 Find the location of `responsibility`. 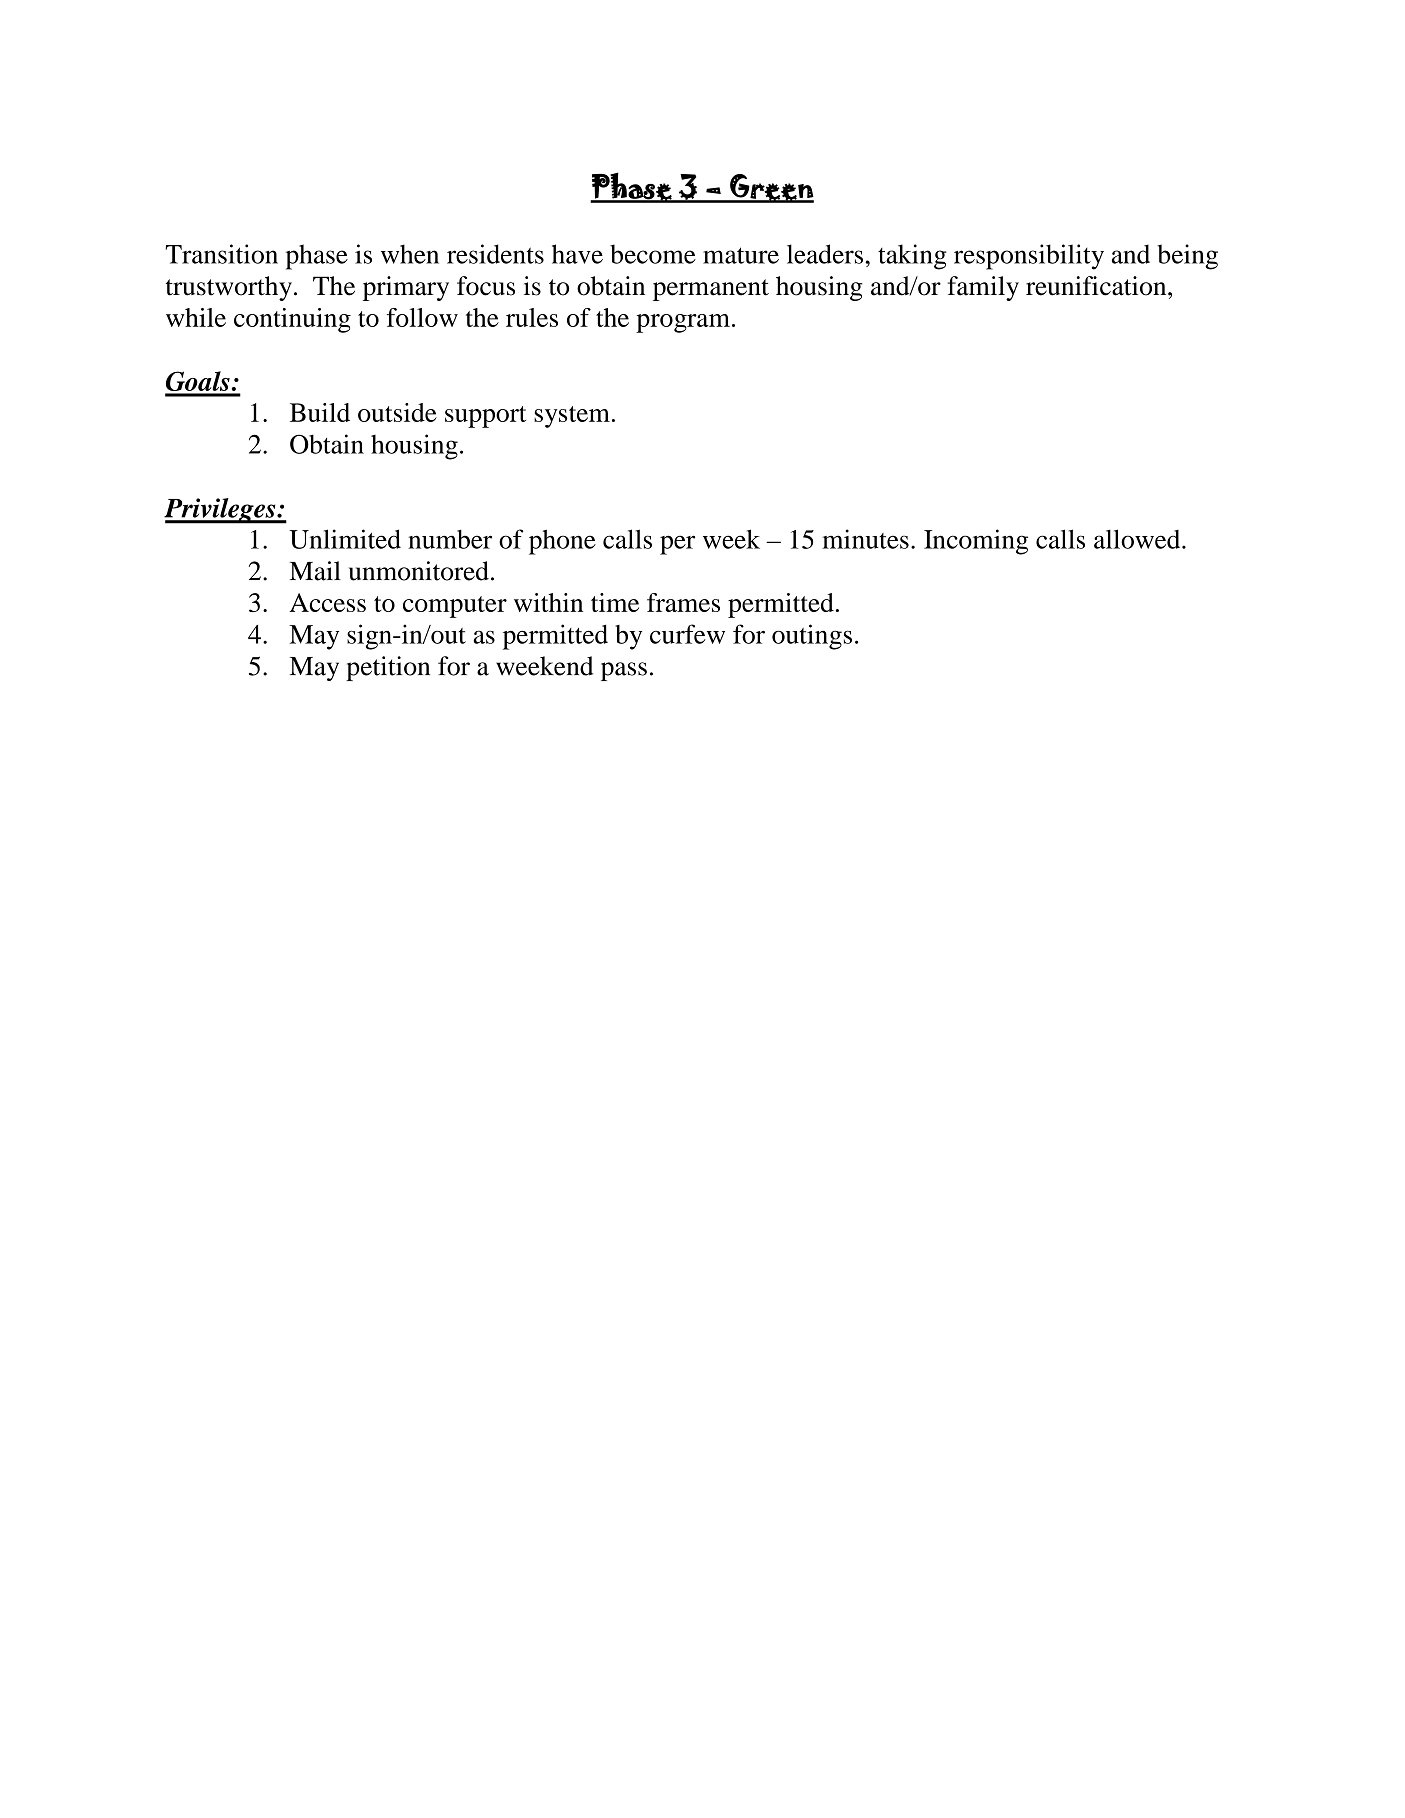

responsibility is located at coordinates (1029, 257).
